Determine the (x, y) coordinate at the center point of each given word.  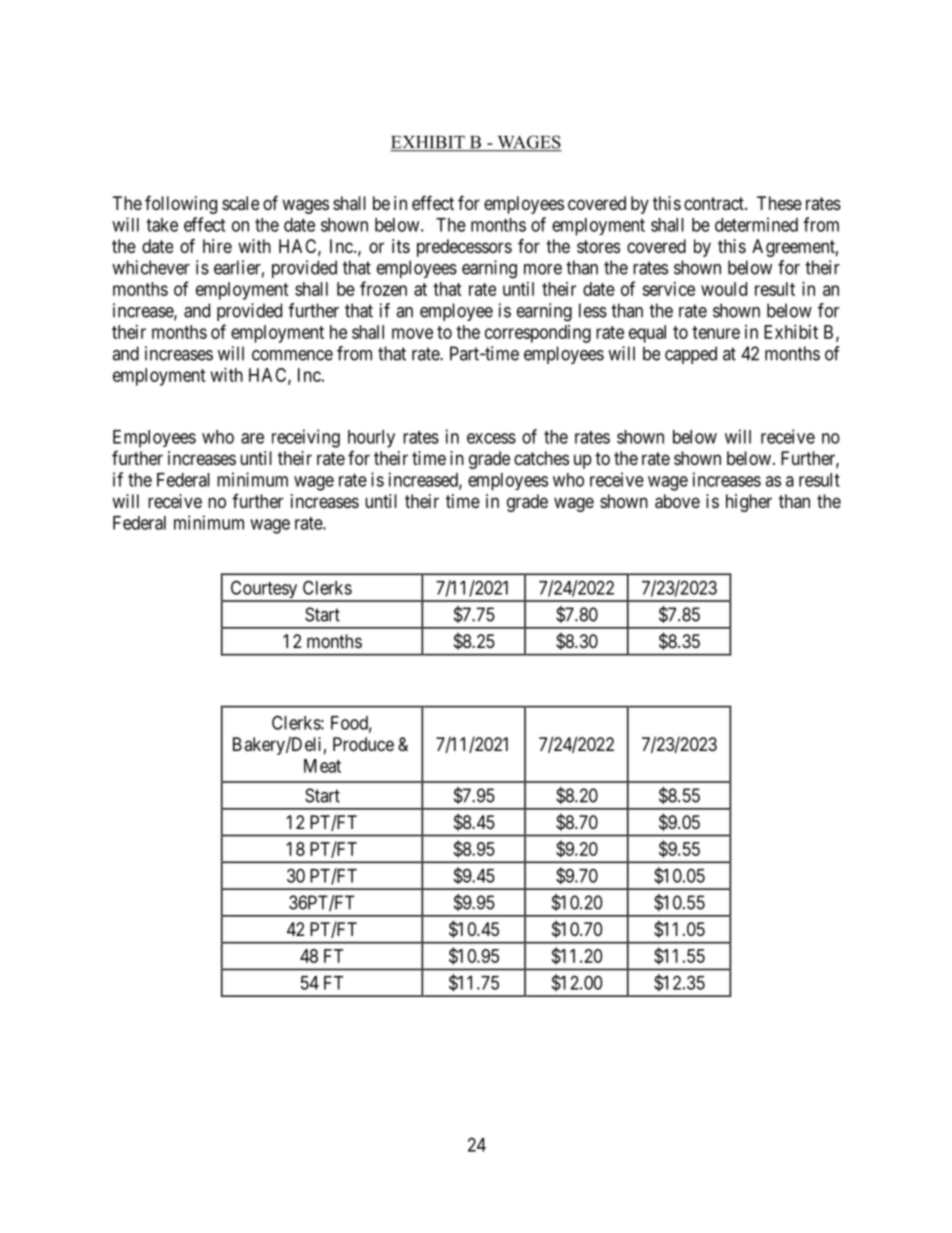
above (677, 501)
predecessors (464, 248)
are (252, 438)
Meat (322, 766)
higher (749, 503)
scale (240, 203)
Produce (363, 744)
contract (715, 203)
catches (541, 458)
